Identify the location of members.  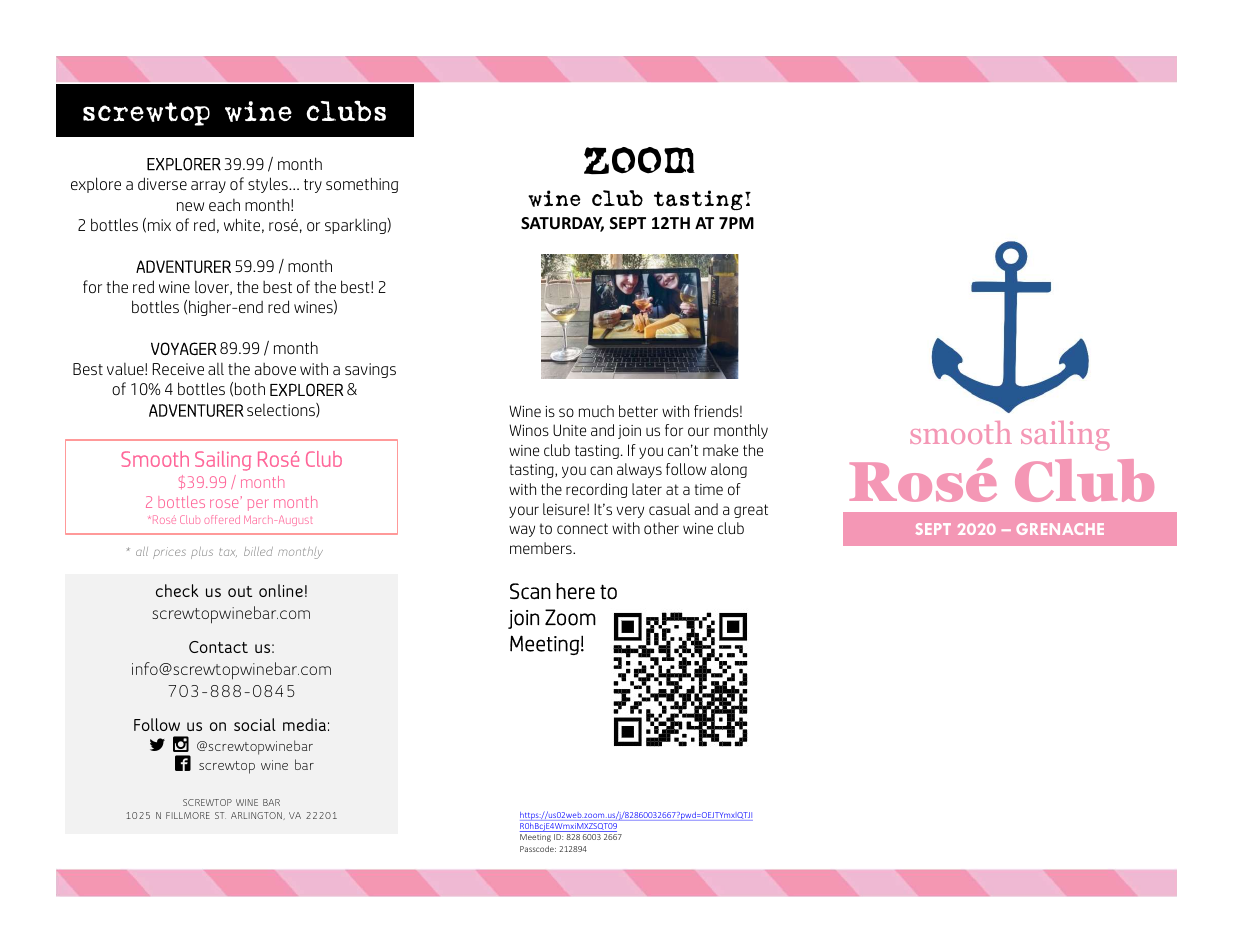
(542, 548).
